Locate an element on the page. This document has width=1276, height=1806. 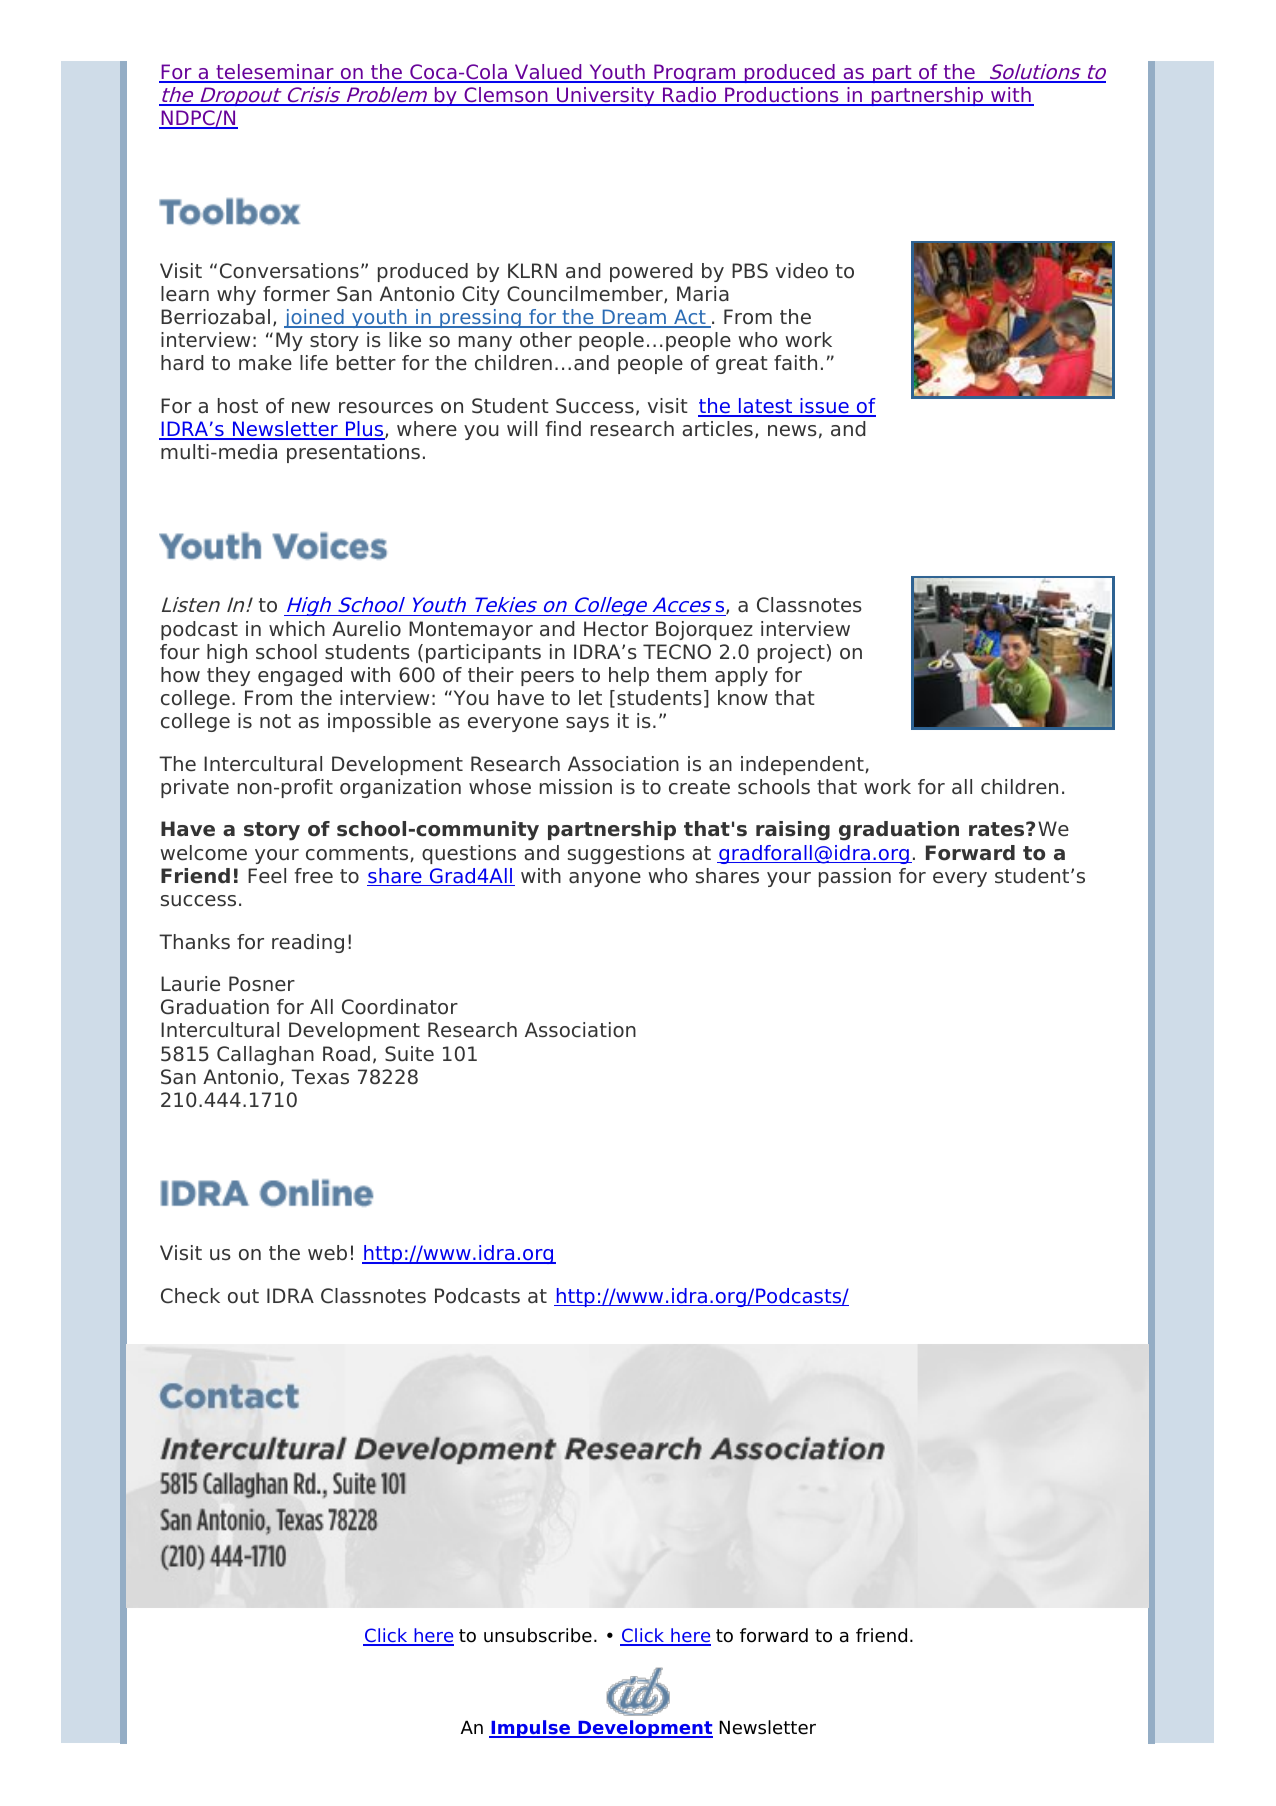
Conversations is located at coordinates (289, 271).
